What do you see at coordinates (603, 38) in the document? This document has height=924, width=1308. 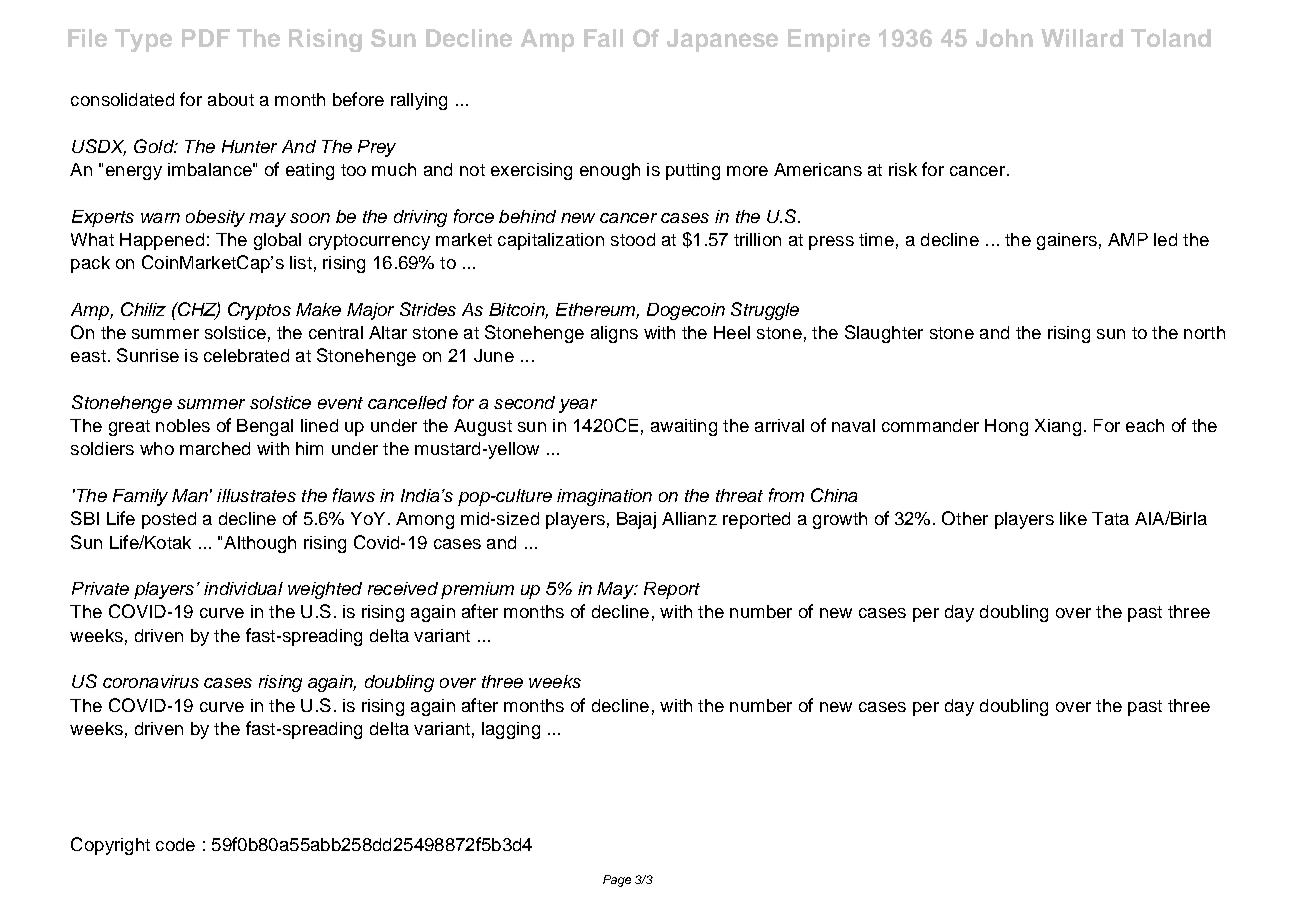 I see `Fall` at bounding box center [603, 38].
